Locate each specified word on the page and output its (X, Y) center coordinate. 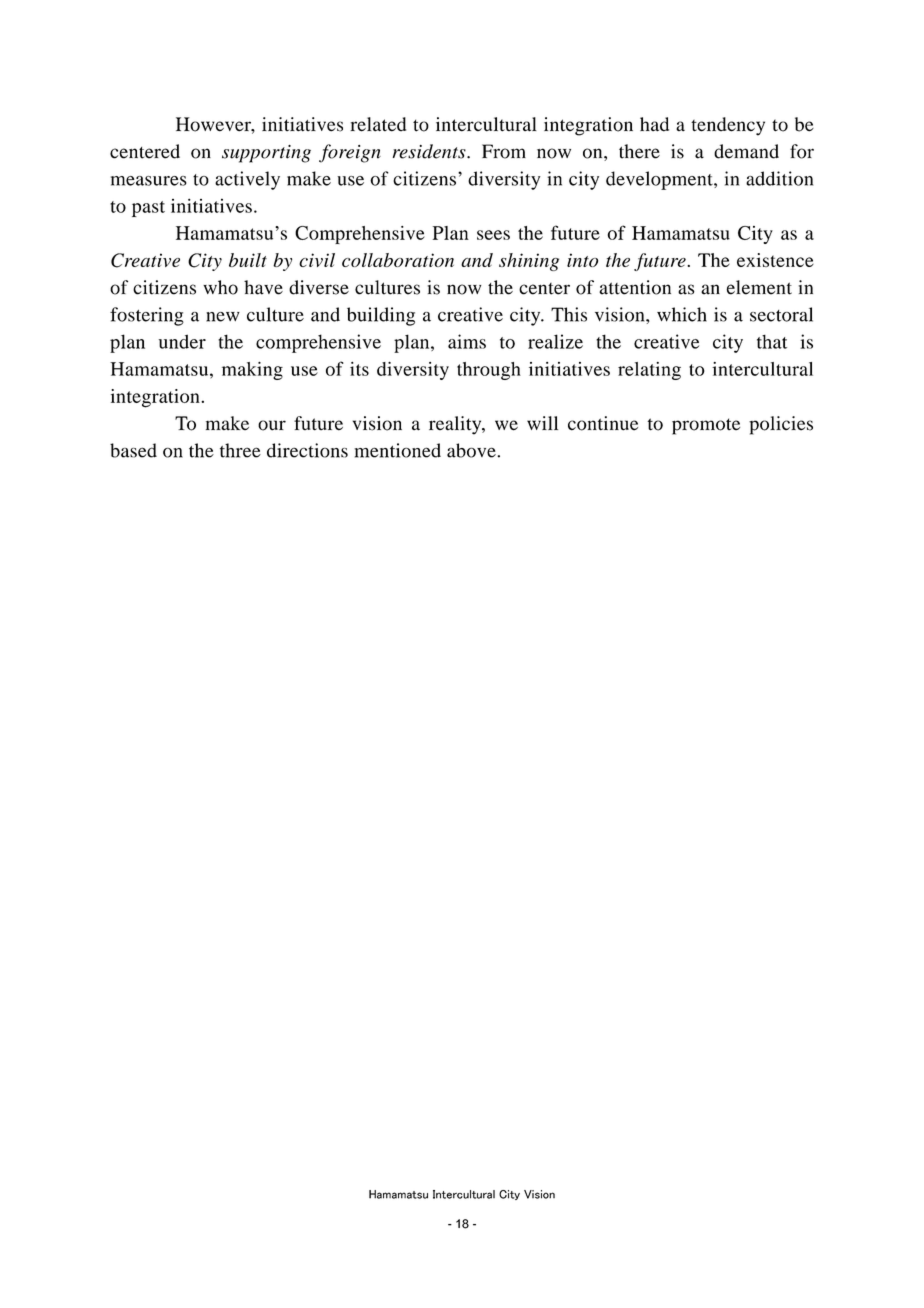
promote (706, 426)
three (240, 450)
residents (430, 151)
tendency (728, 126)
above (472, 450)
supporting (266, 154)
